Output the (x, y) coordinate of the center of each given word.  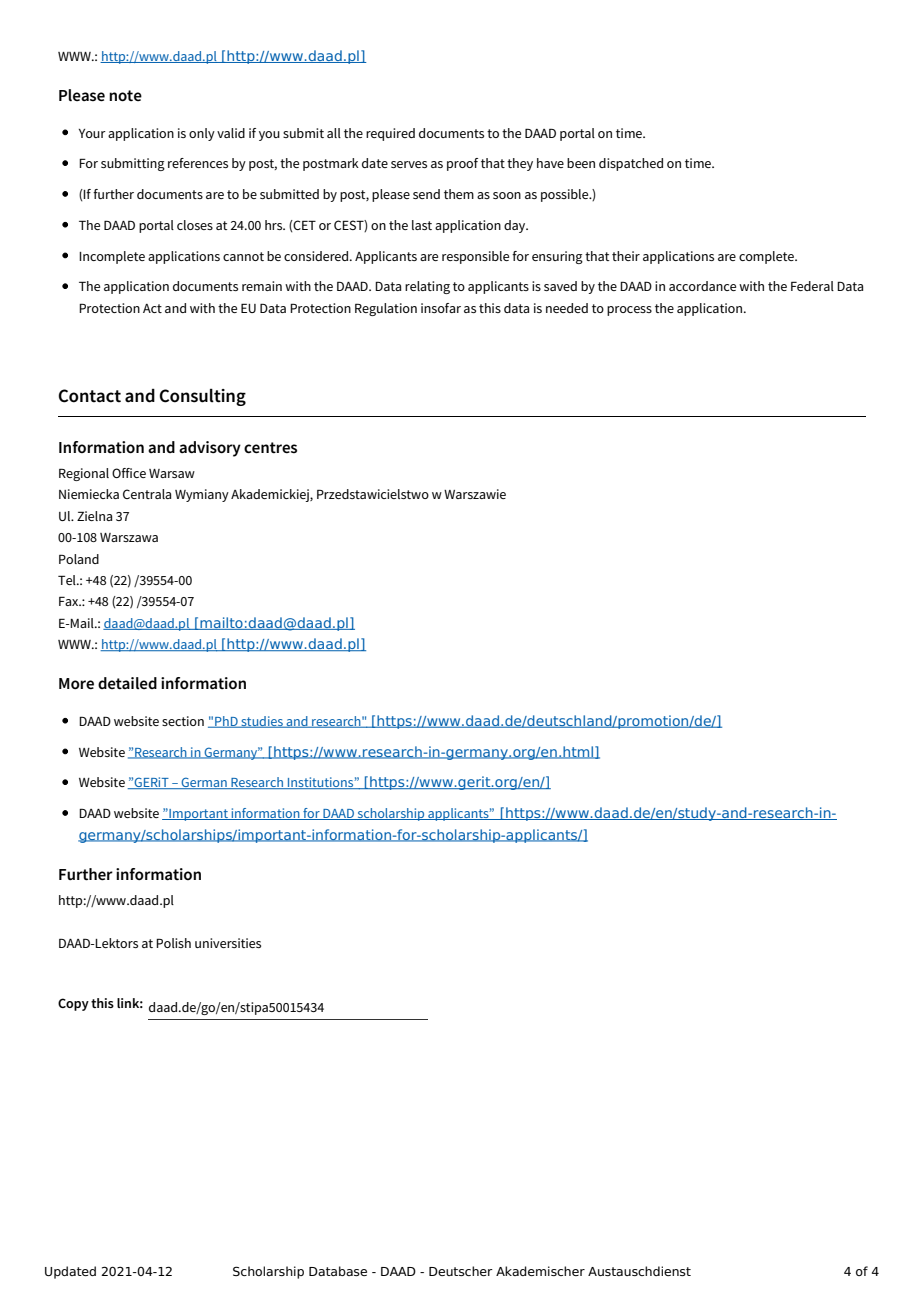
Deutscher (461, 1271)
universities (228, 943)
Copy (73, 1004)
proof (462, 164)
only (202, 134)
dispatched (631, 164)
